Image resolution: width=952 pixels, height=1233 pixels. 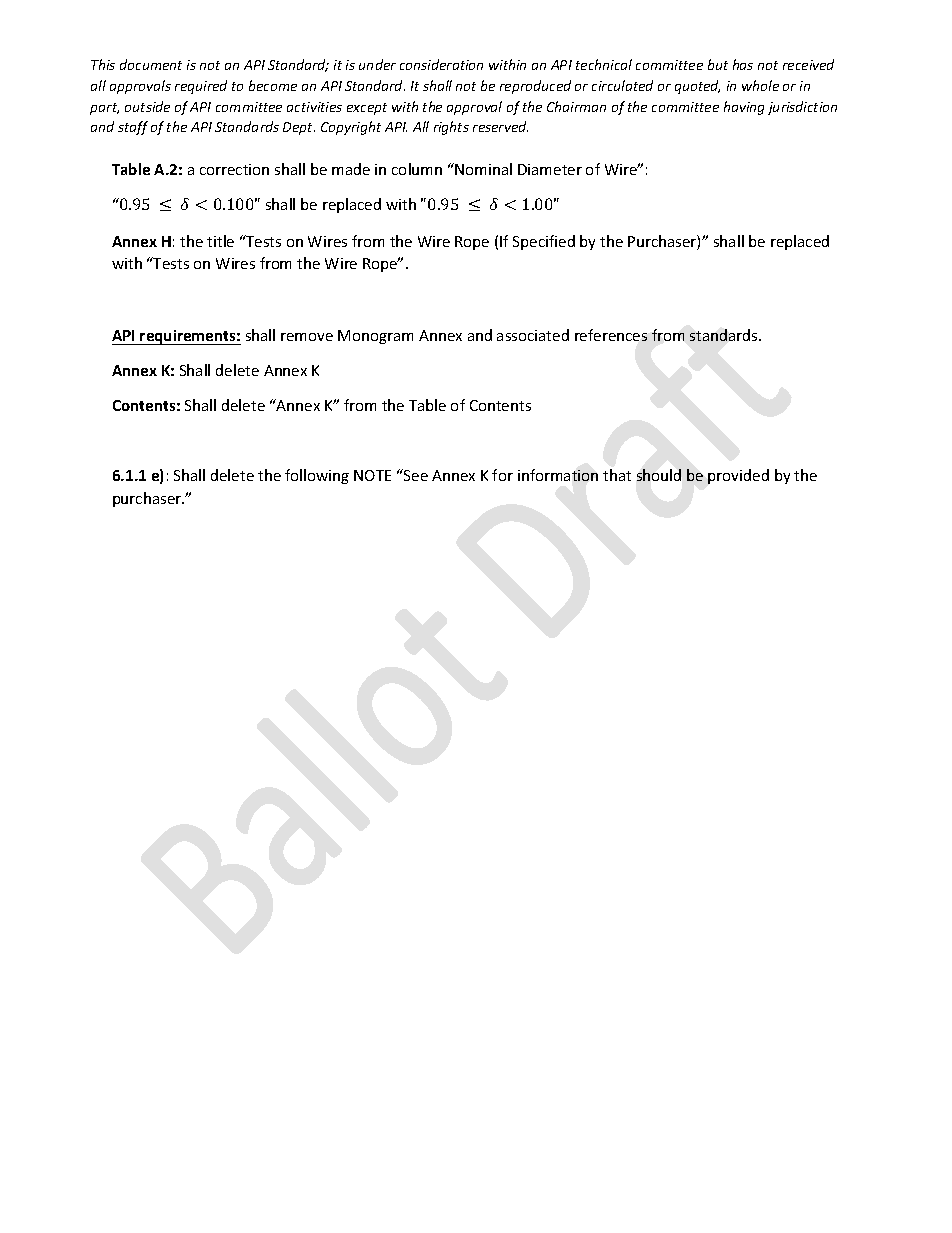 What do you see at coordinates (533, 335) in the document?
I see `associated` at bounding box center [533, 335].
